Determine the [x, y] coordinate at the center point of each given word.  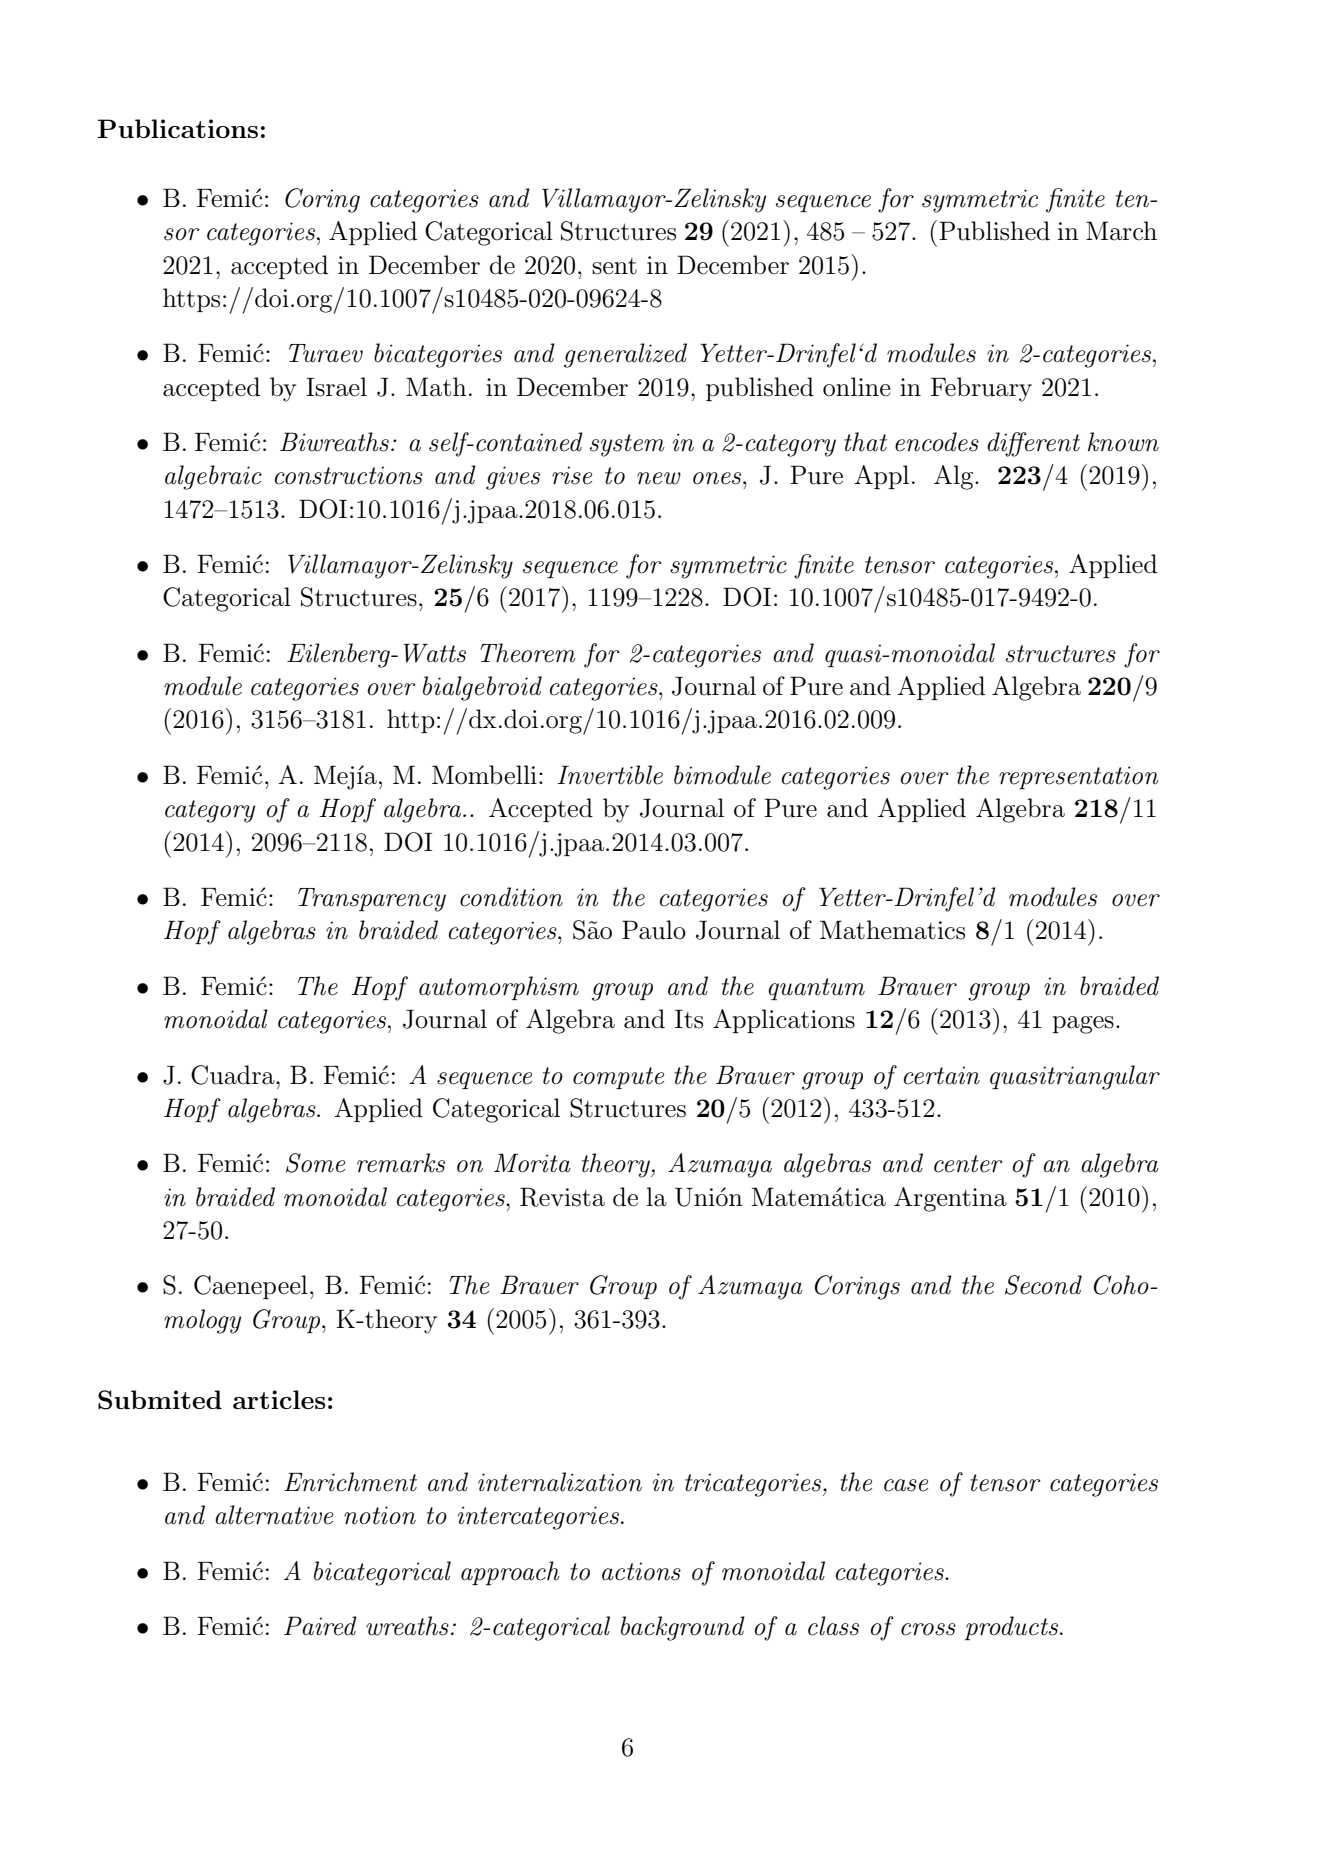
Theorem [528, 653]
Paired [320, 1626]
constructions [349, 475]
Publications [178, 128]
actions [641, 1571]
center [968, 1164]
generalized [625, 355]
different [1033, 444]
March [1121, 231]
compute [618, 1078]
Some [315, 1163]
